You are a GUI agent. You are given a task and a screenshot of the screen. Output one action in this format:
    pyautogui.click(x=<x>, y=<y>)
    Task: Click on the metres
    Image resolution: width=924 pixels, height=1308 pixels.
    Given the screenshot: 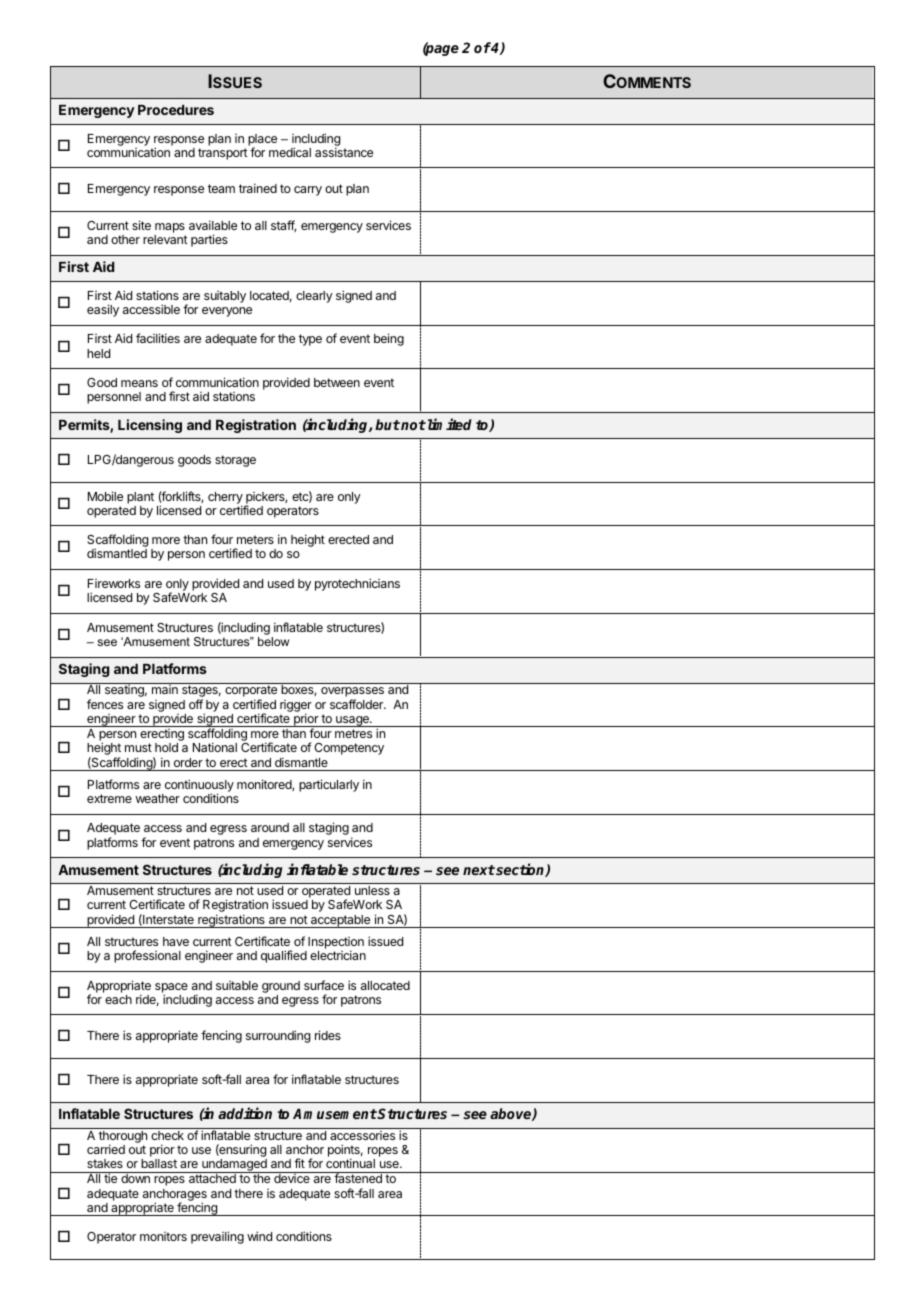 What is the action you would take?
    pyautogui.click(x=353, y=733)
